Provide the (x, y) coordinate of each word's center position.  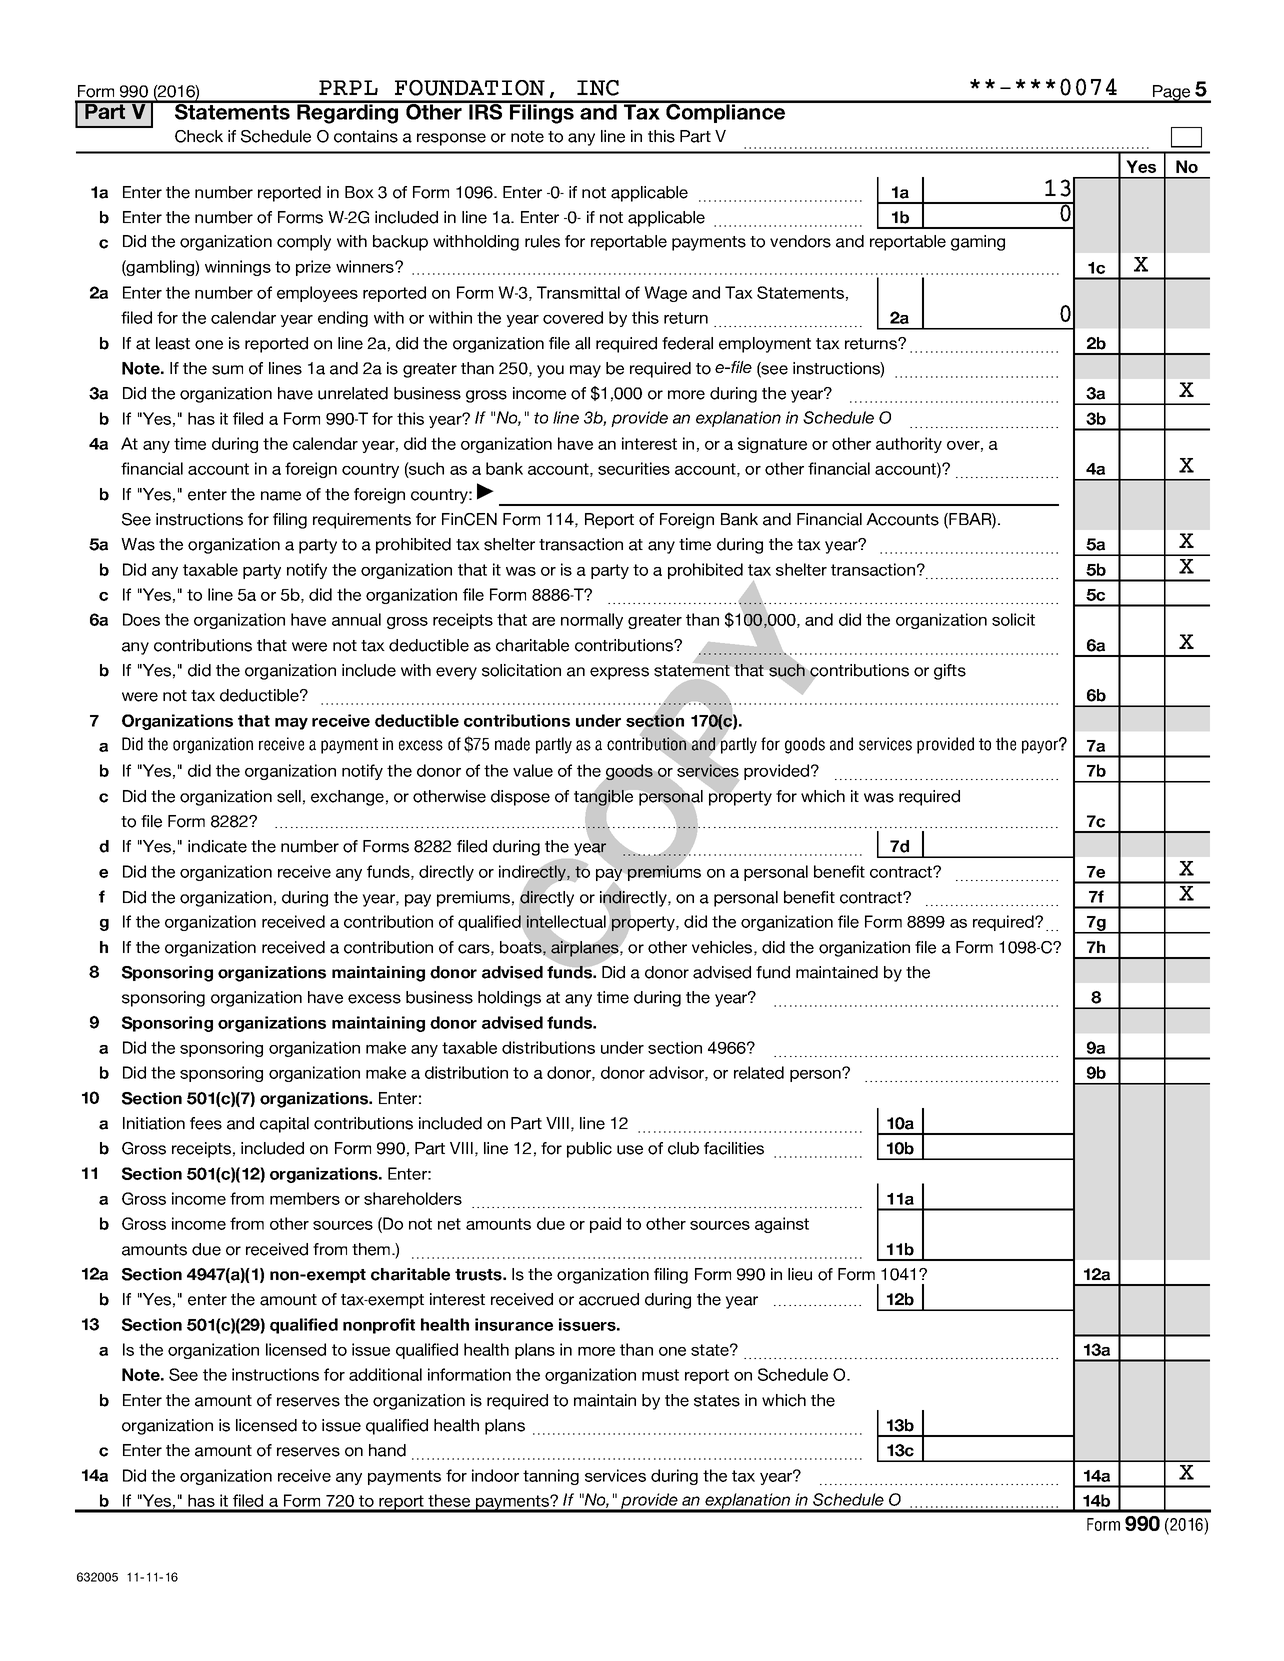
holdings (509, 999)
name (281, 496)
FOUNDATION (470, 88)
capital (284, 1125)
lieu (800, 1274)
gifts (950, 672)
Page (1172, 94)
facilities (734, 1148)
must (660, 1375)
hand (387, 1450)
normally (592, 621)
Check (199, 136)
